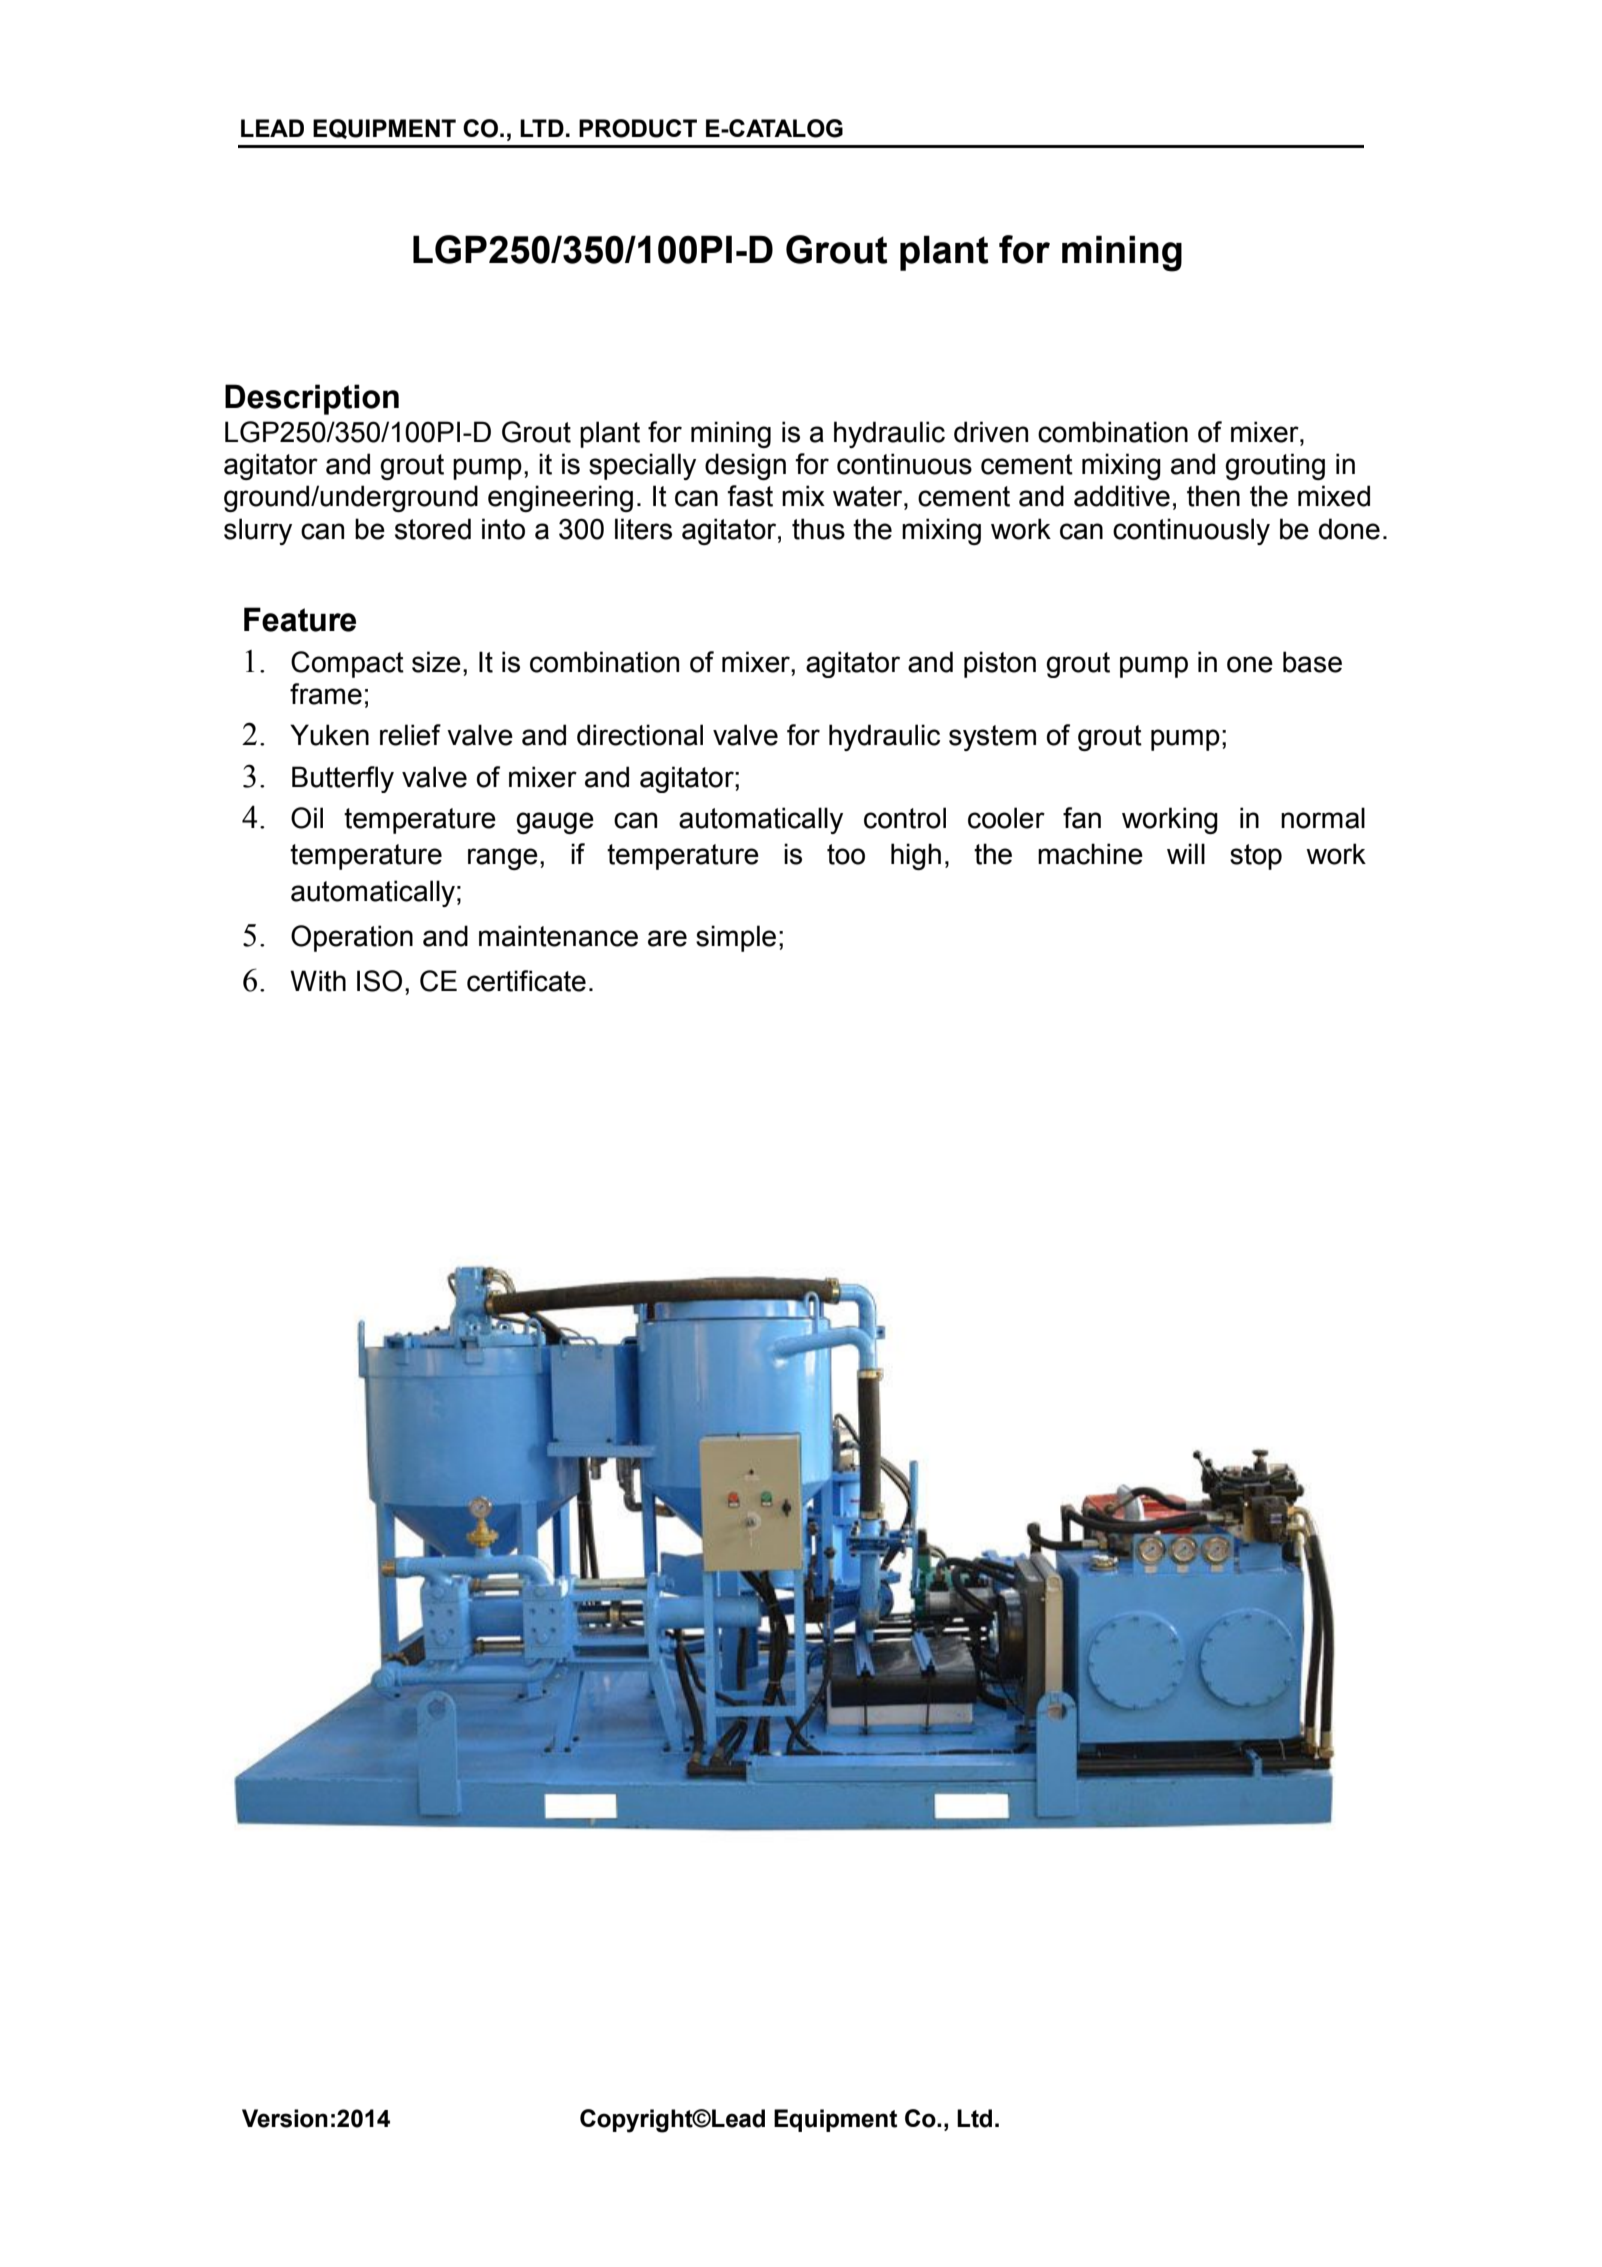 The image size is (1602, 2267). Describe the element at coordinates (433, 529) in the page. I see `stored` at that location.
